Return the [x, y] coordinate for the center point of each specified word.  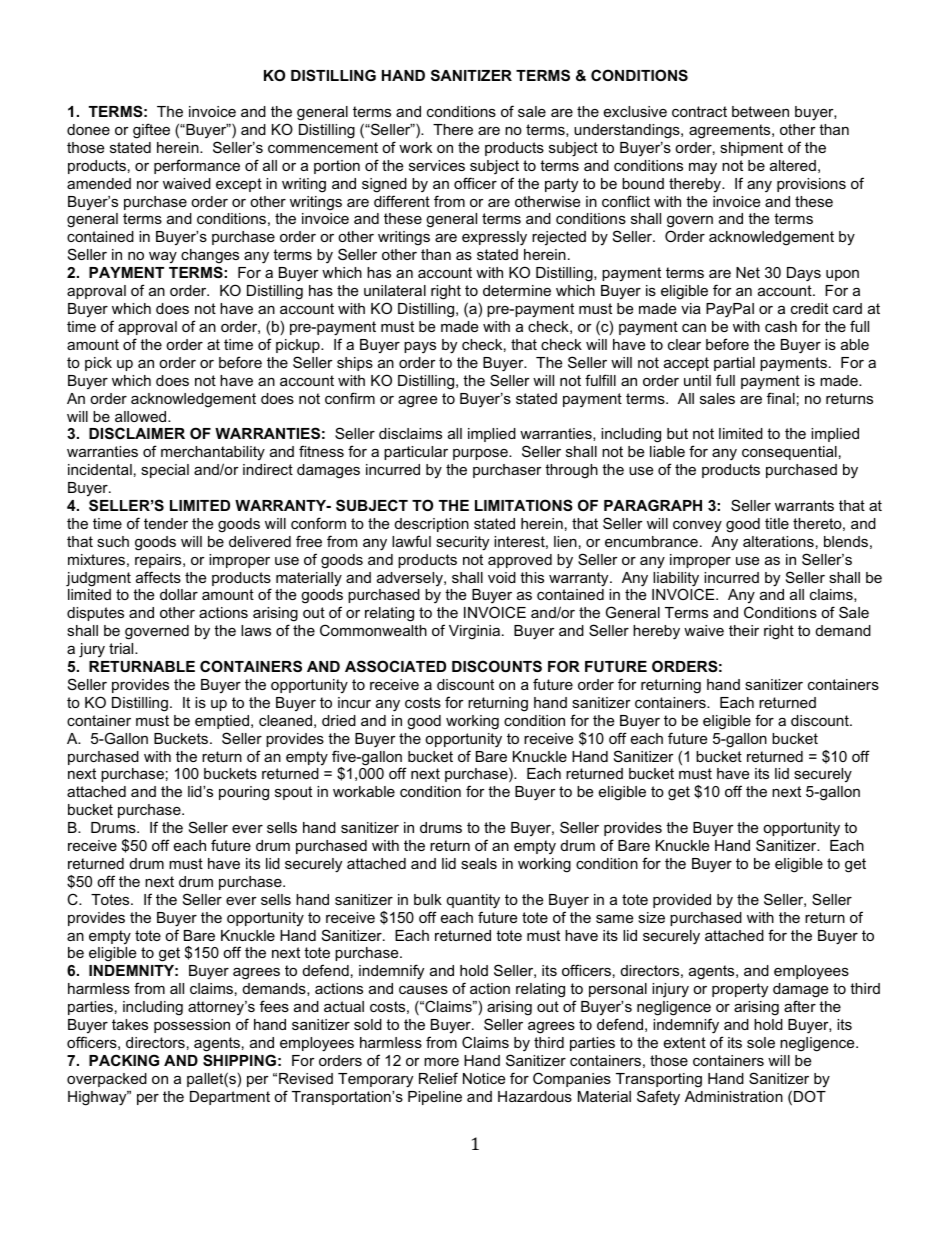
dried [339, 720]
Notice [484, 1078]
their [744, 630]
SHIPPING [239, 1060]
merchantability [213, 453]
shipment [751, 149]
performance [197, 166]
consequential [789, 453]
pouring [244, 793]
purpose [481, 454]
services [437, 165]
